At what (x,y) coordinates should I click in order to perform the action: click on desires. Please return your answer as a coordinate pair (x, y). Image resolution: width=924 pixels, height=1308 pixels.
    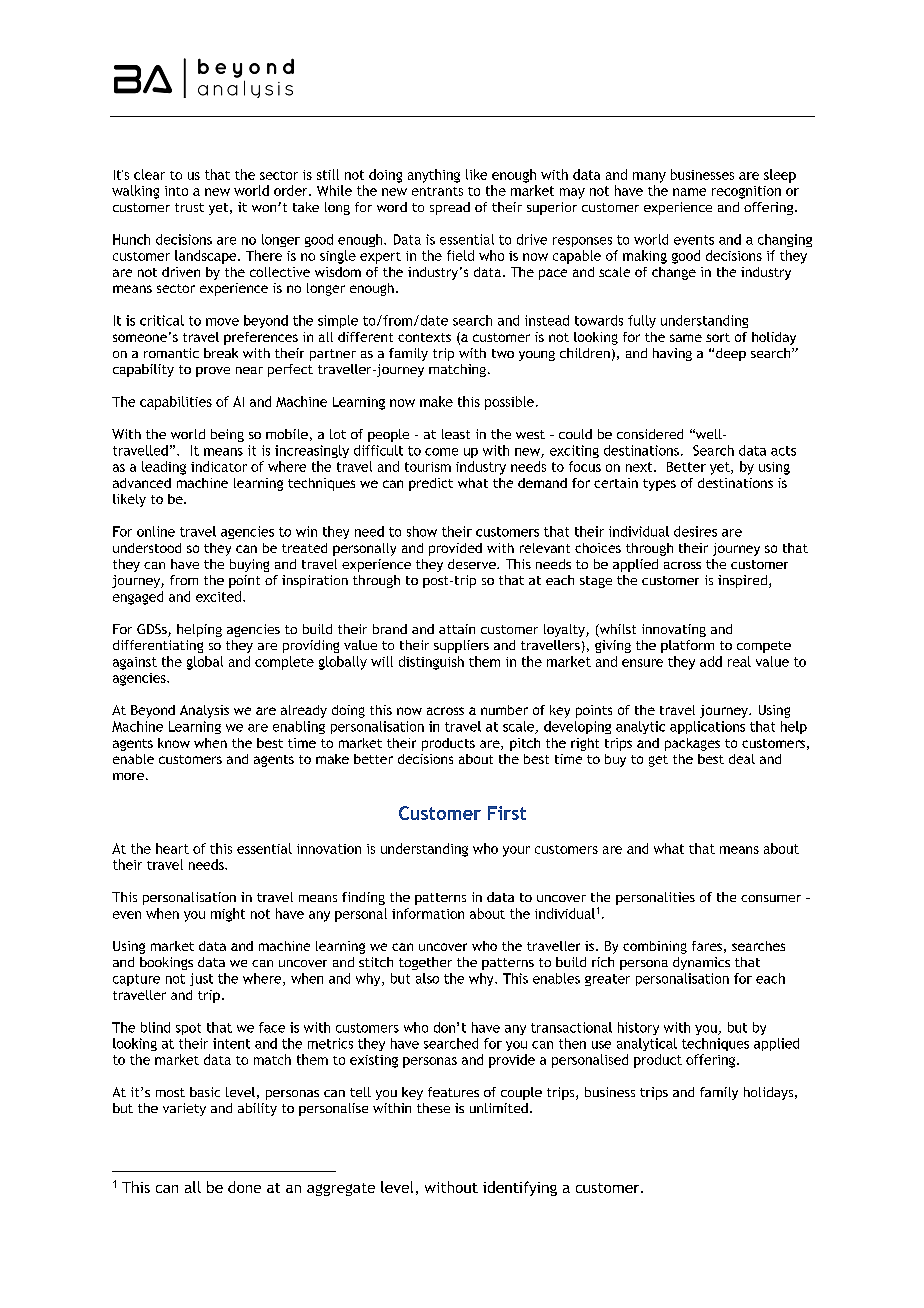
    Looking at the image, I should click on (695, 531).
